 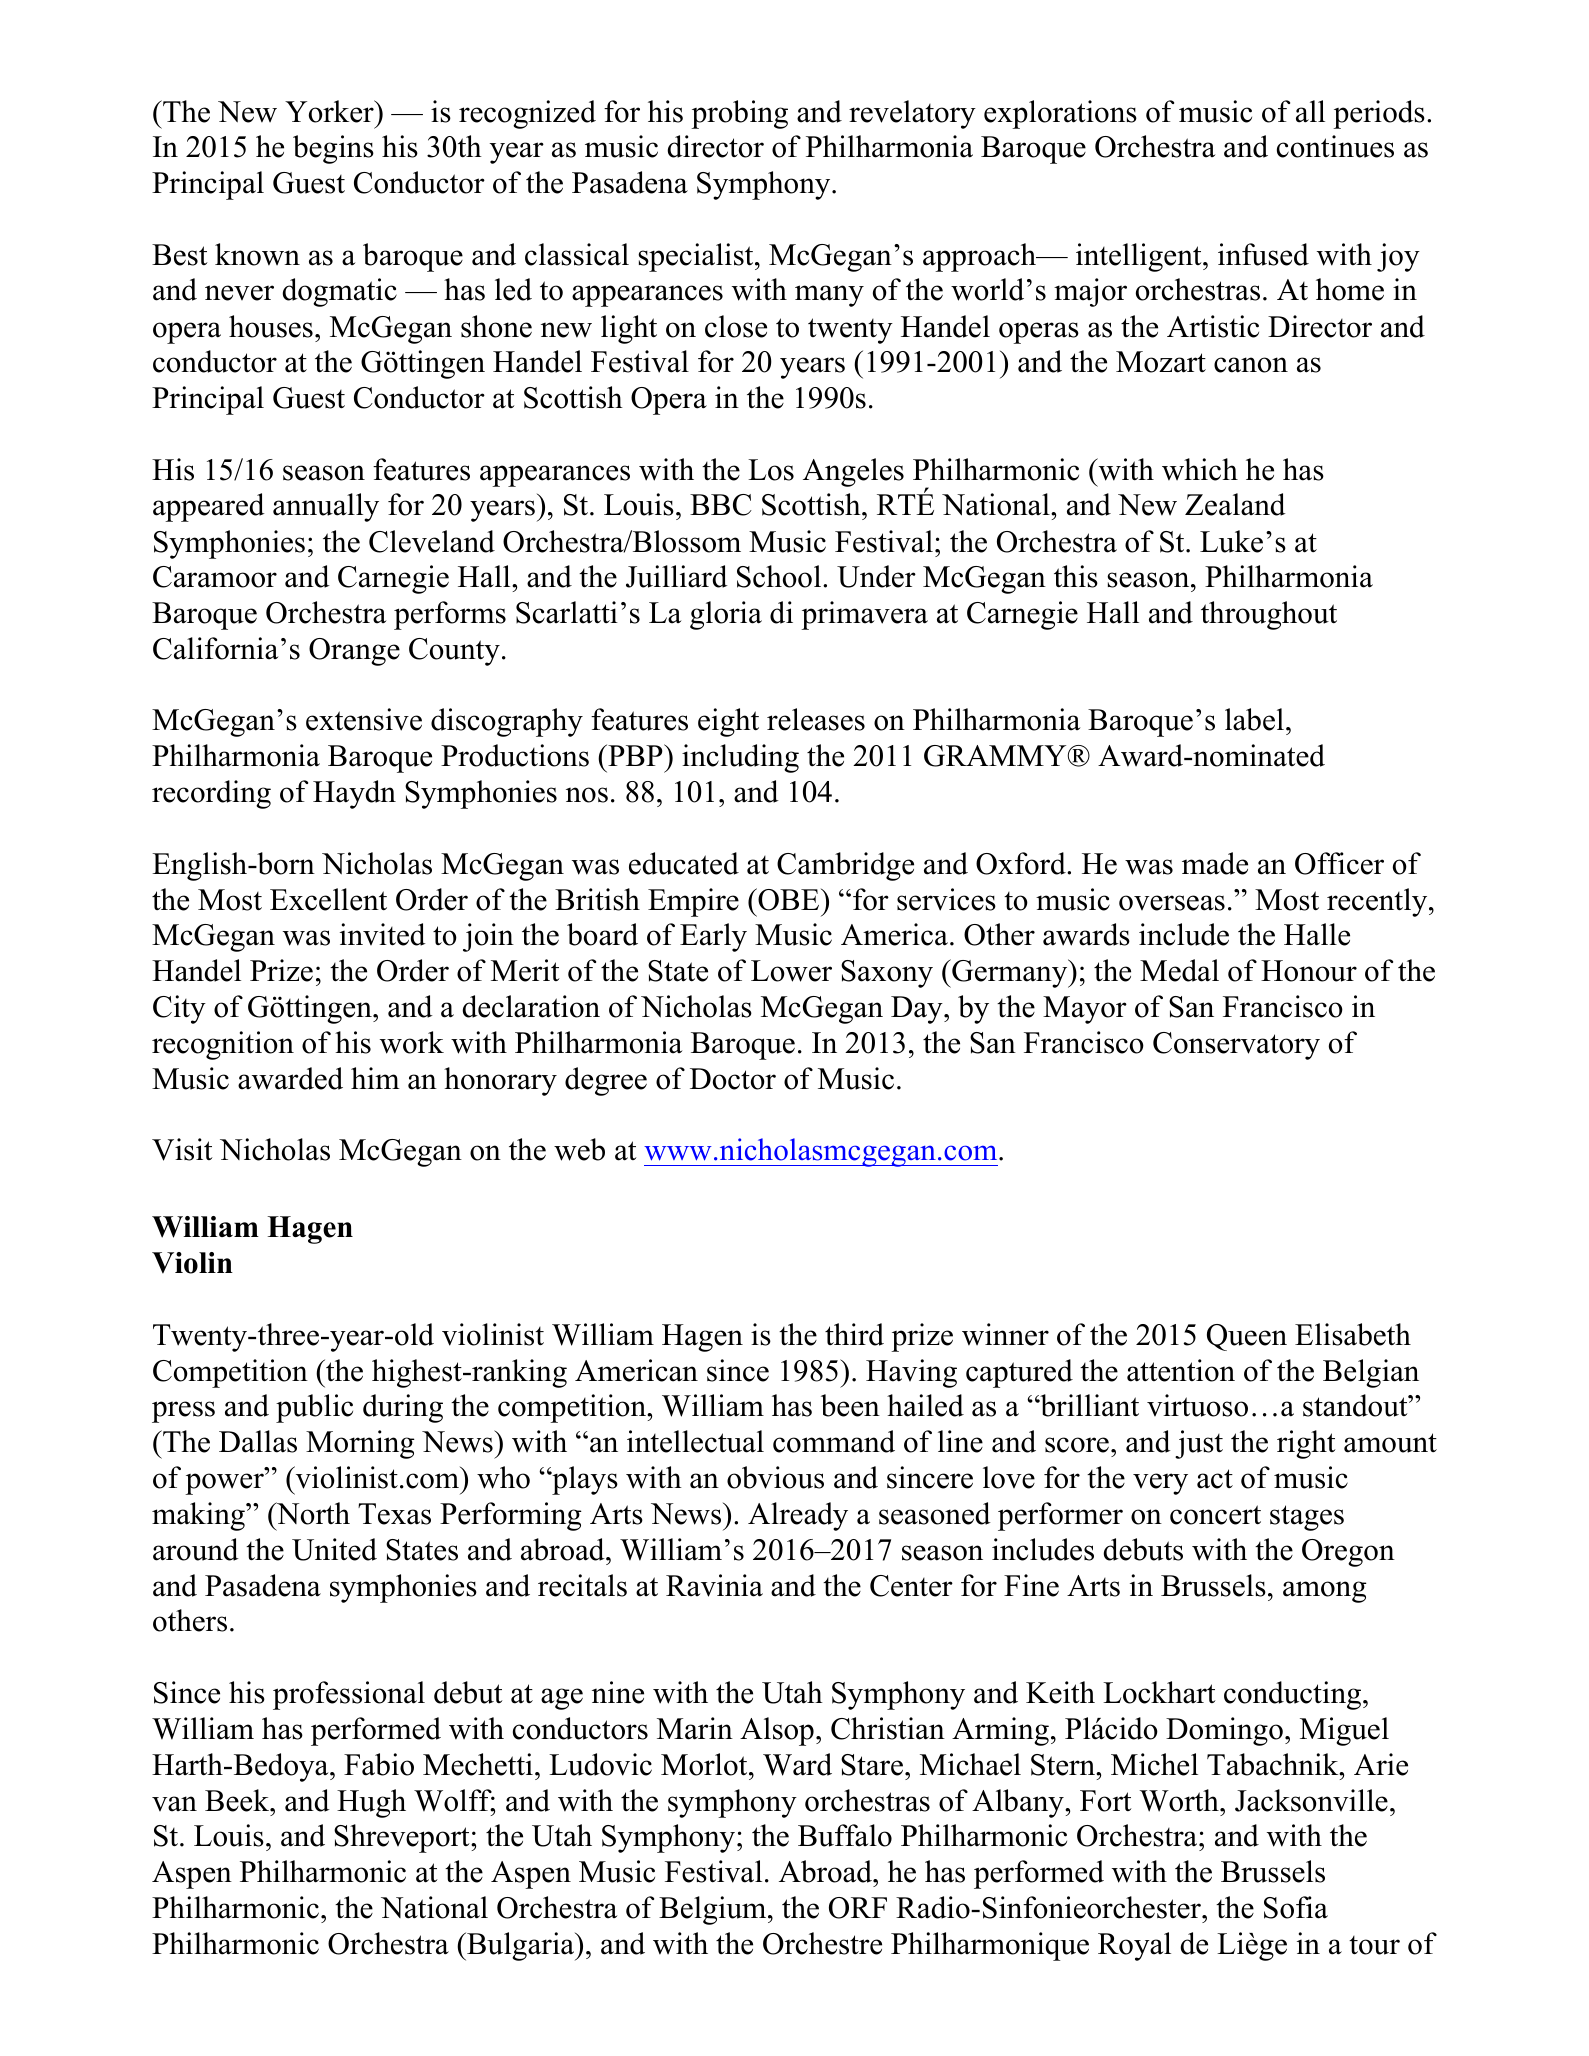 I want to click on Shreveport, so click(x=403, y=1838).
